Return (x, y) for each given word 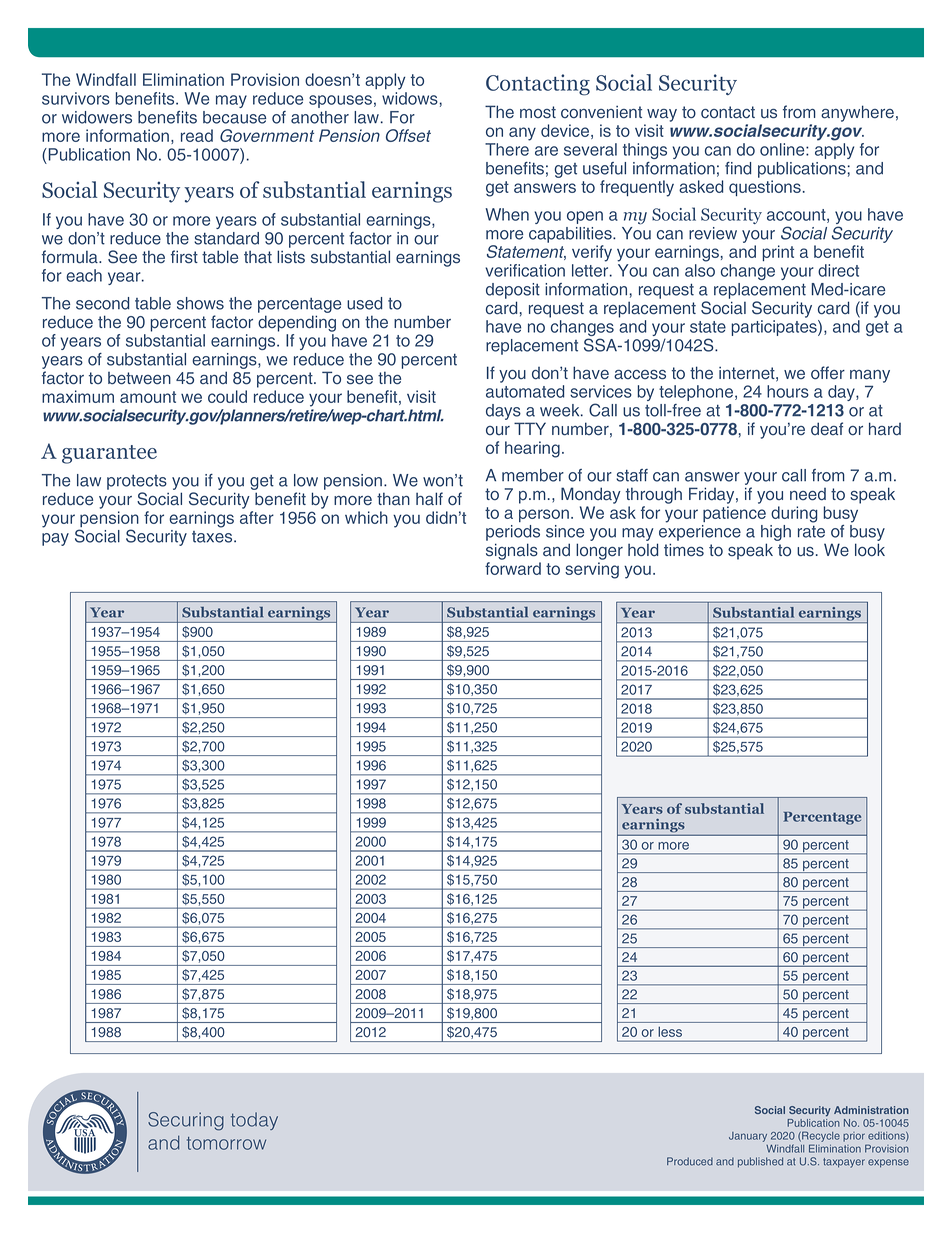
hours (788, 391)
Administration (871, 1110)
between (139, 378)
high (776, 534)
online (783, 149)
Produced (690, 1161)
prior (854, 1137)
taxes (213, 537)
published (760, 1162)
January (748, 1137)
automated (525, 391)
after (257, 517)
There (507, 148)
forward (513, 568)
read (197, 135)
